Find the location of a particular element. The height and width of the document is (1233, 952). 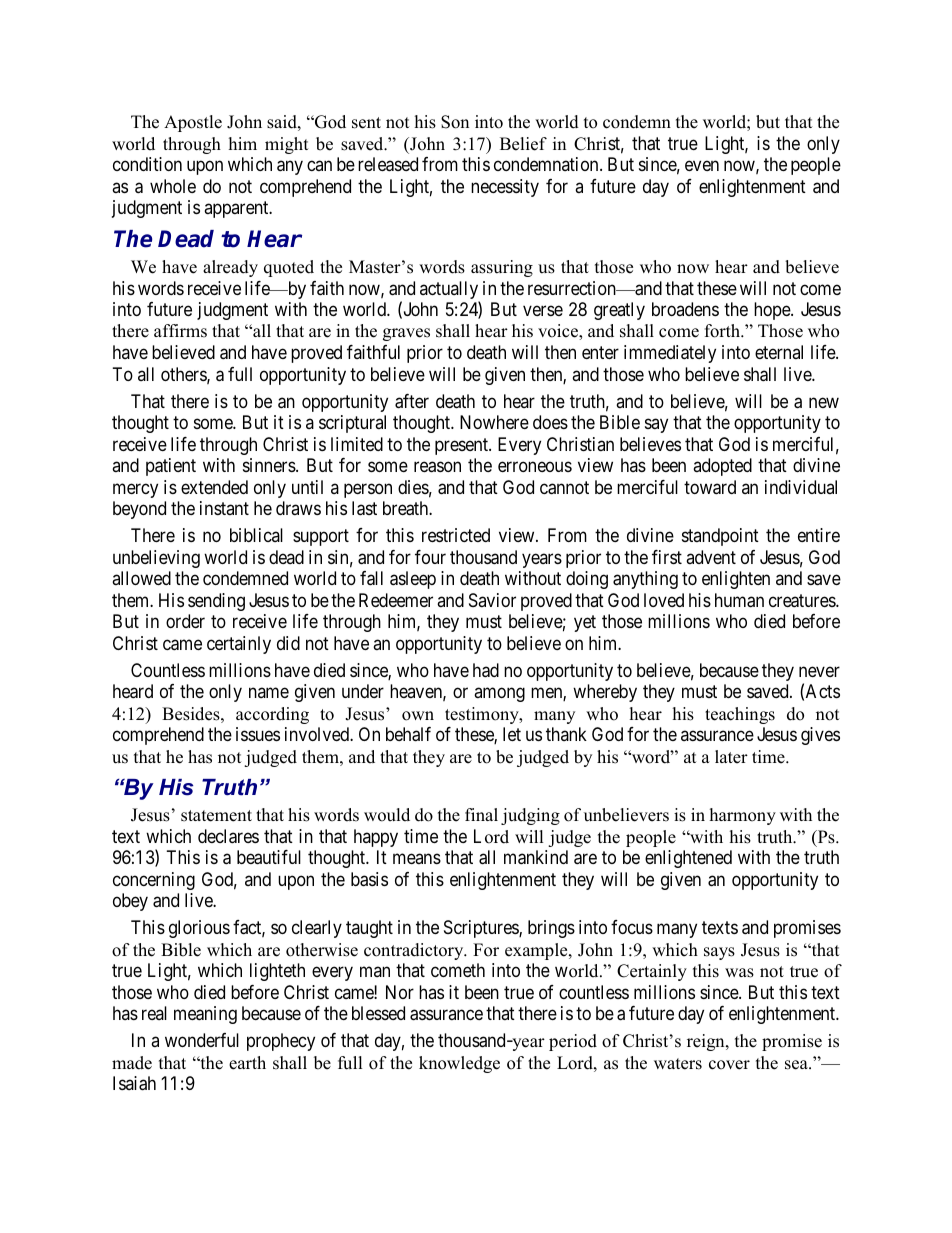

affirms is located at coordinates (180, 331).
